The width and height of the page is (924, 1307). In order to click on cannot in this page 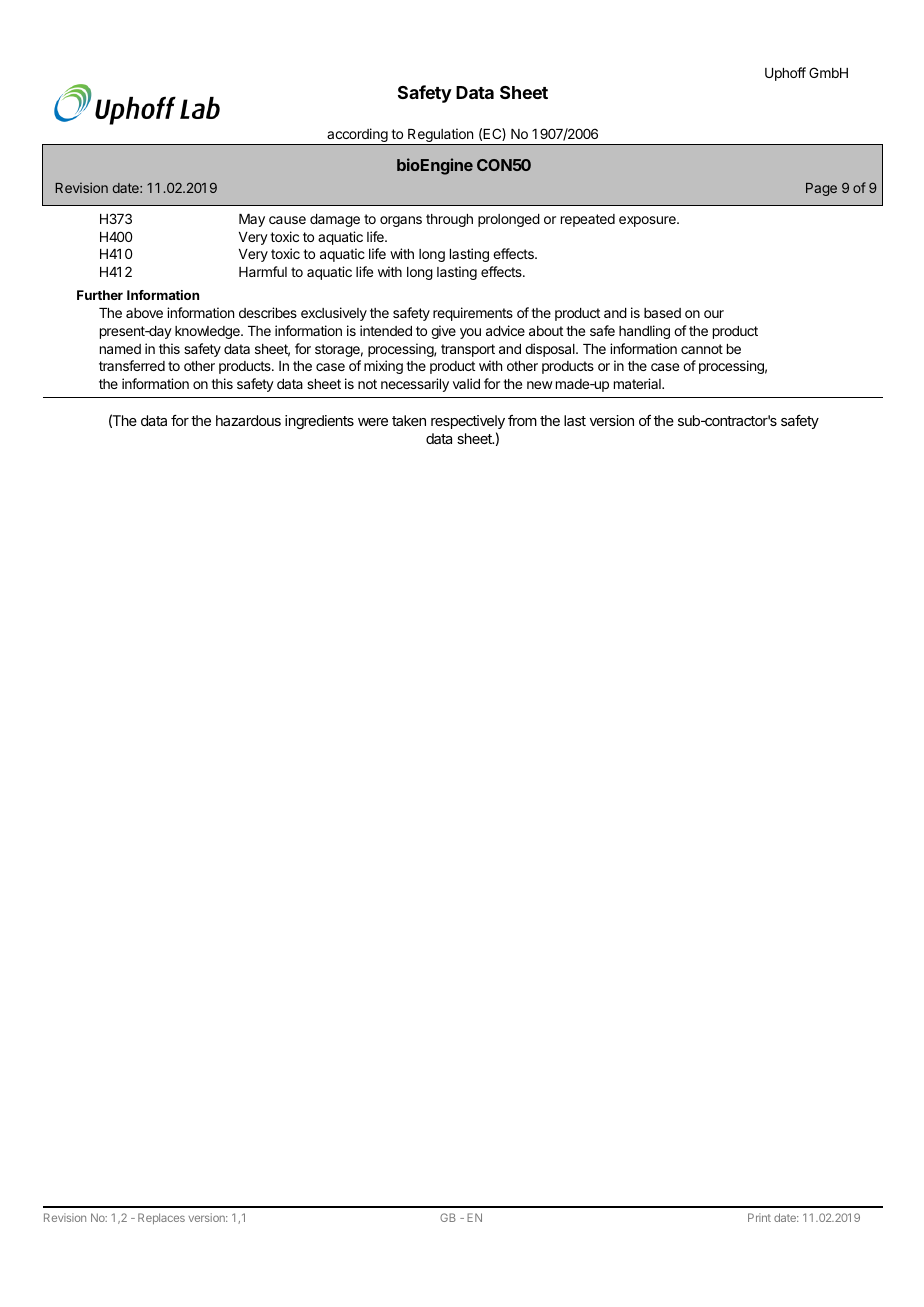, I will do `click(702, 349)`.
